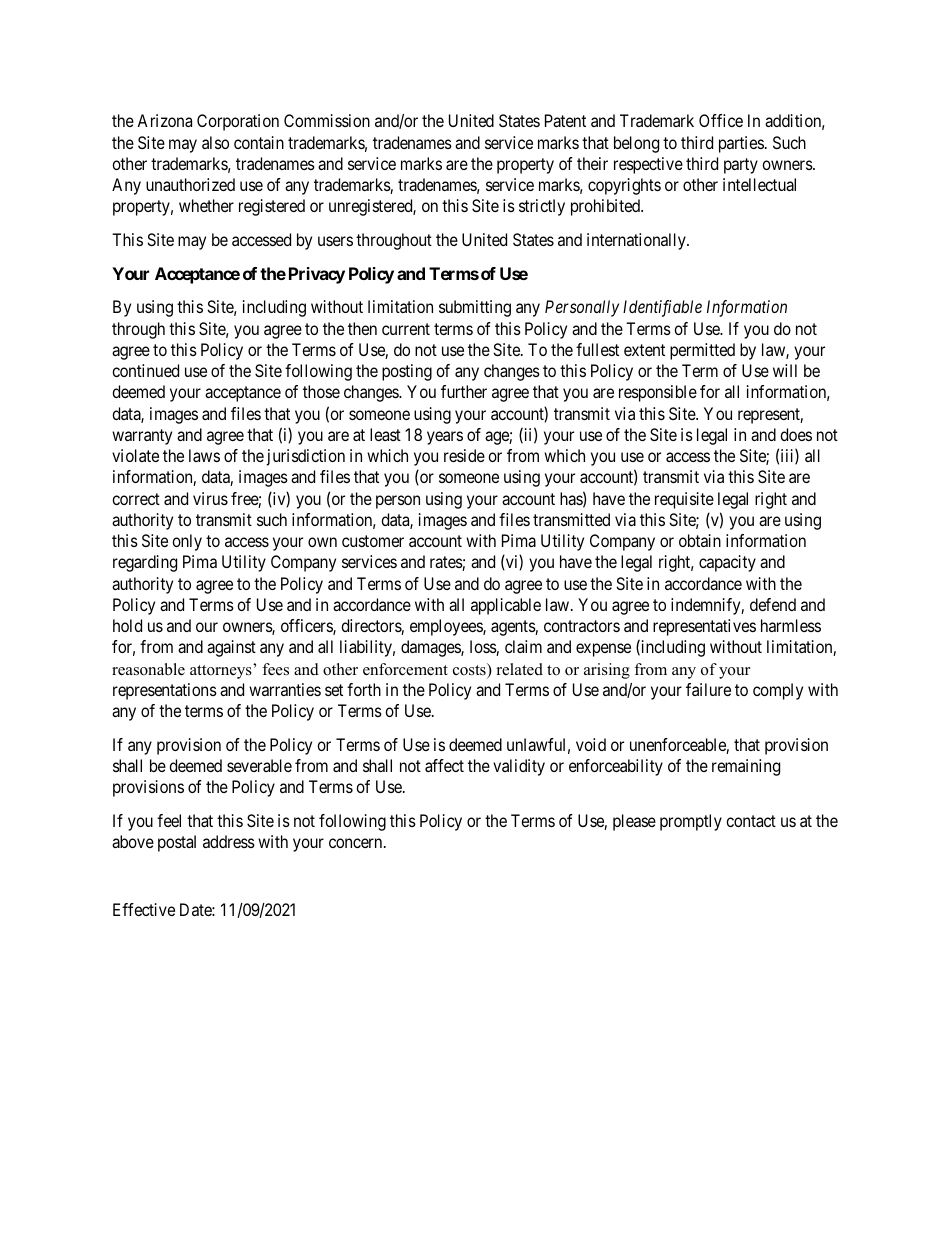 This screenshot has width=952, height=1233. What do you see at coordinates (215, 142) in the screenshot?
I see `also` at bounding box center [215, 142].
